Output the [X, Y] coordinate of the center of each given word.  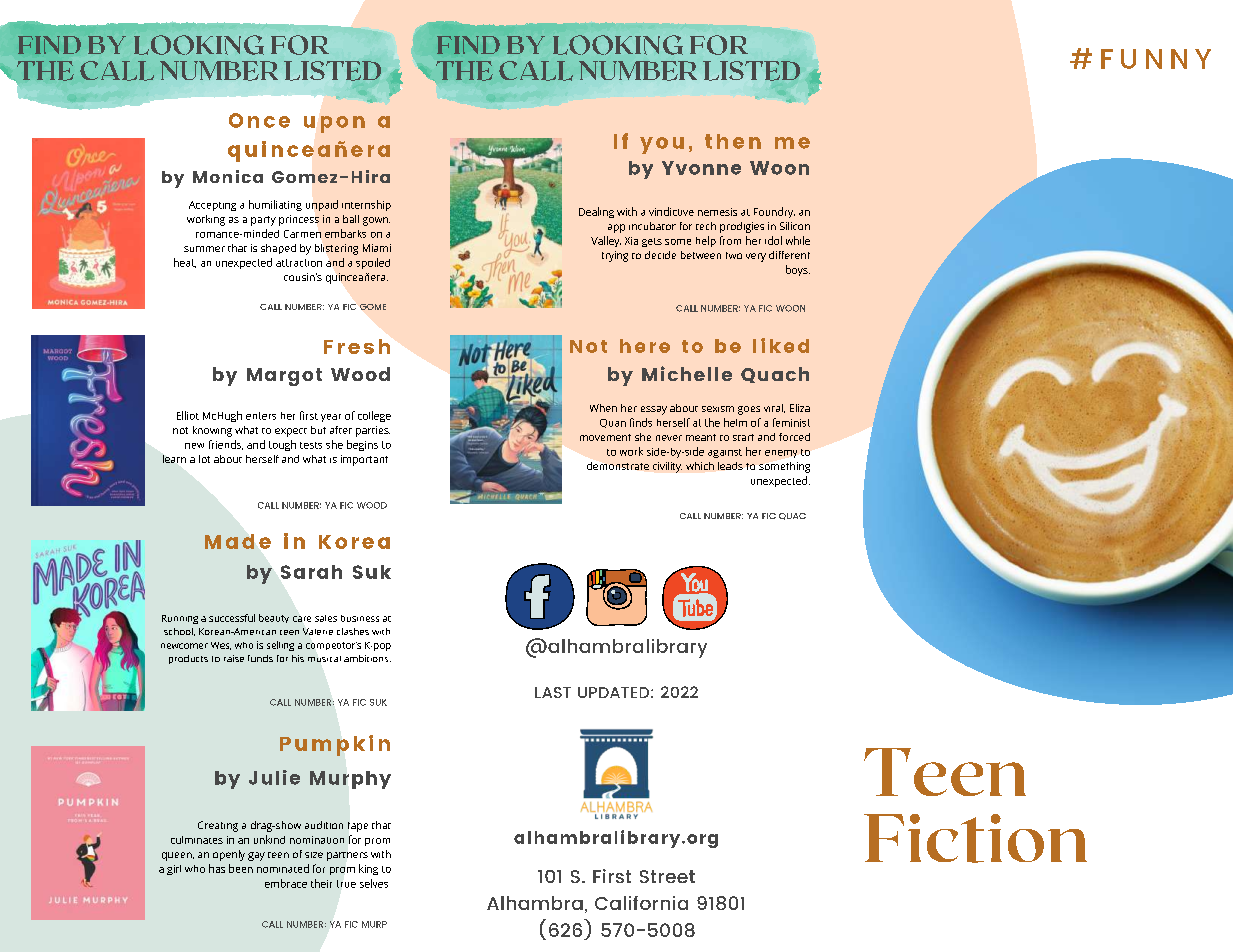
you [662, 145]
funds [260, 658]
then [733, 141]
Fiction [975, 838]
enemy [781, 454]
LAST [553, 692]
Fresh [357, 346]
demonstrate [618, 466]
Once [259, 120]
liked [781, 345]
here [645, 346]
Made [238, 541]
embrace [286, 883]
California [641, 903]
